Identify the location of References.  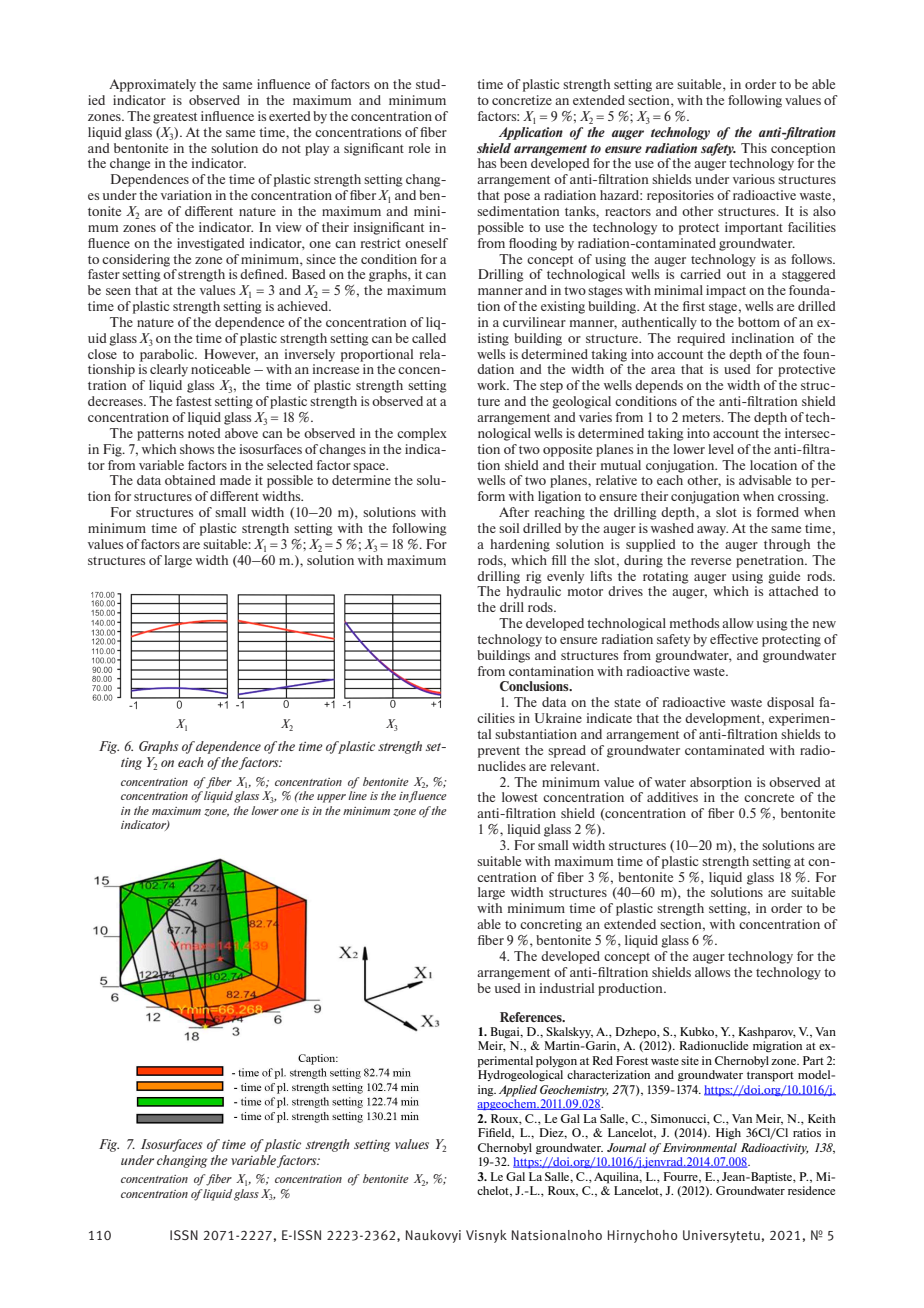
(532, 1017).
